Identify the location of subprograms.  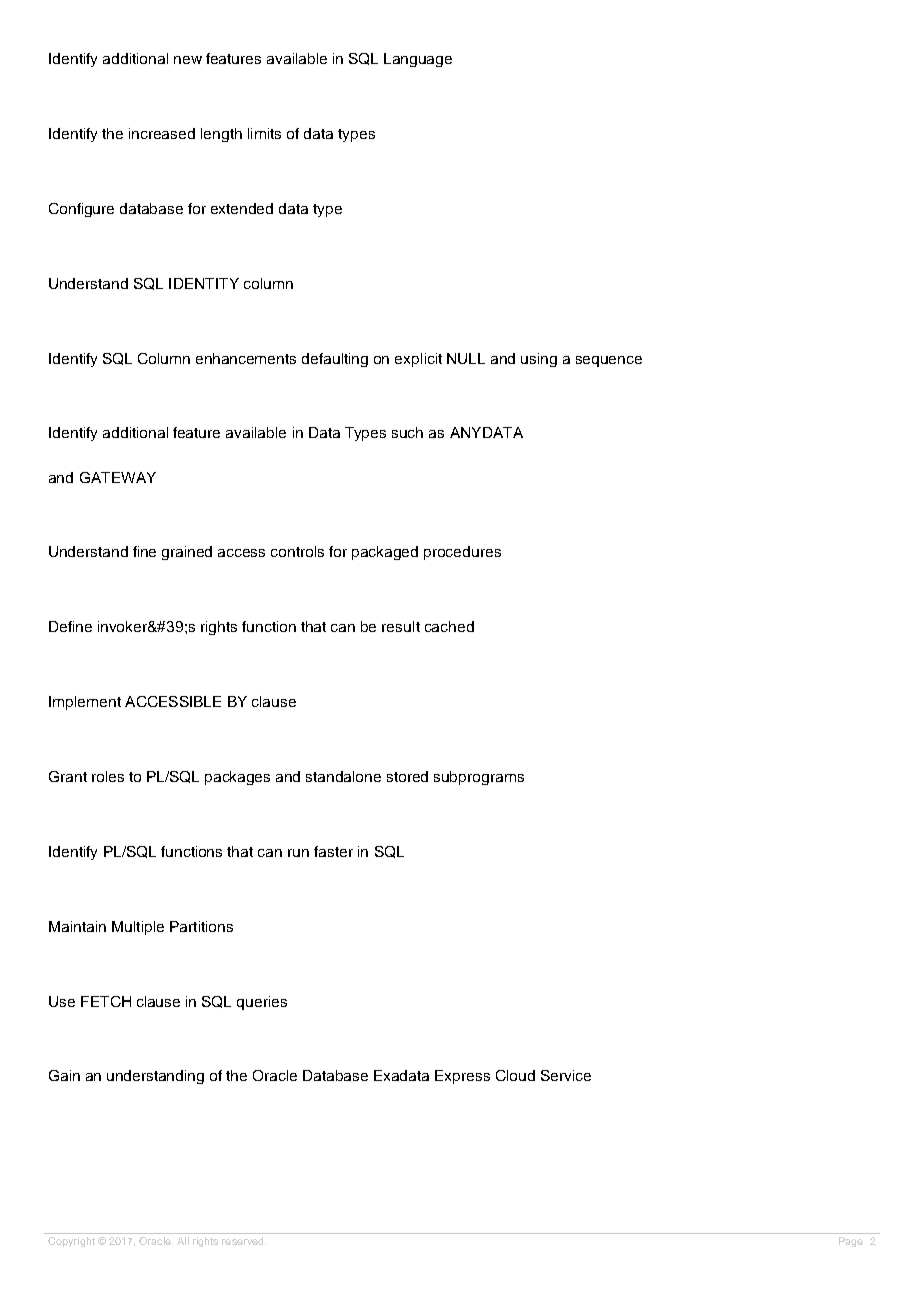
(479, 778).
